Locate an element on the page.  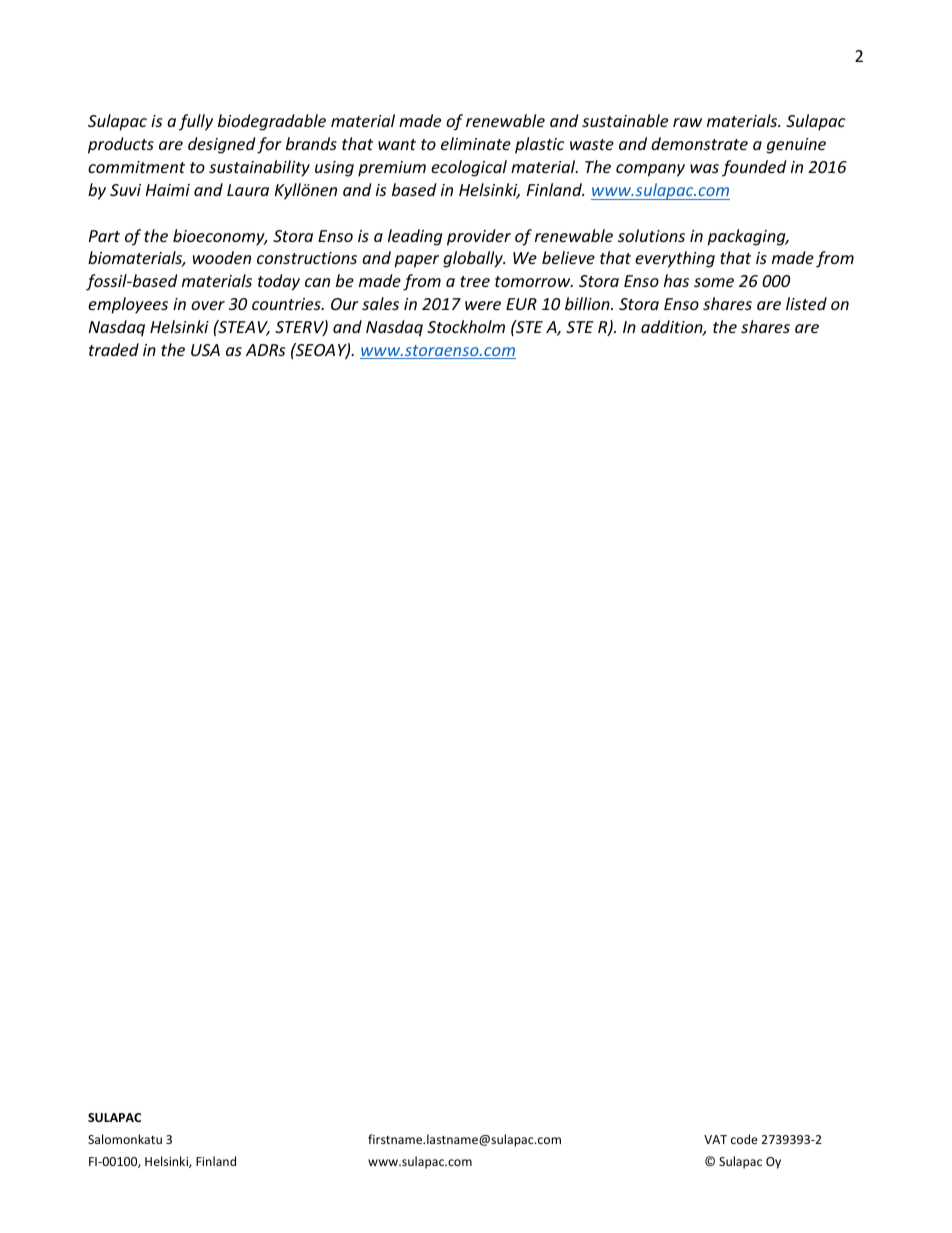
Stockholm is located at coordinates (466, 326).
